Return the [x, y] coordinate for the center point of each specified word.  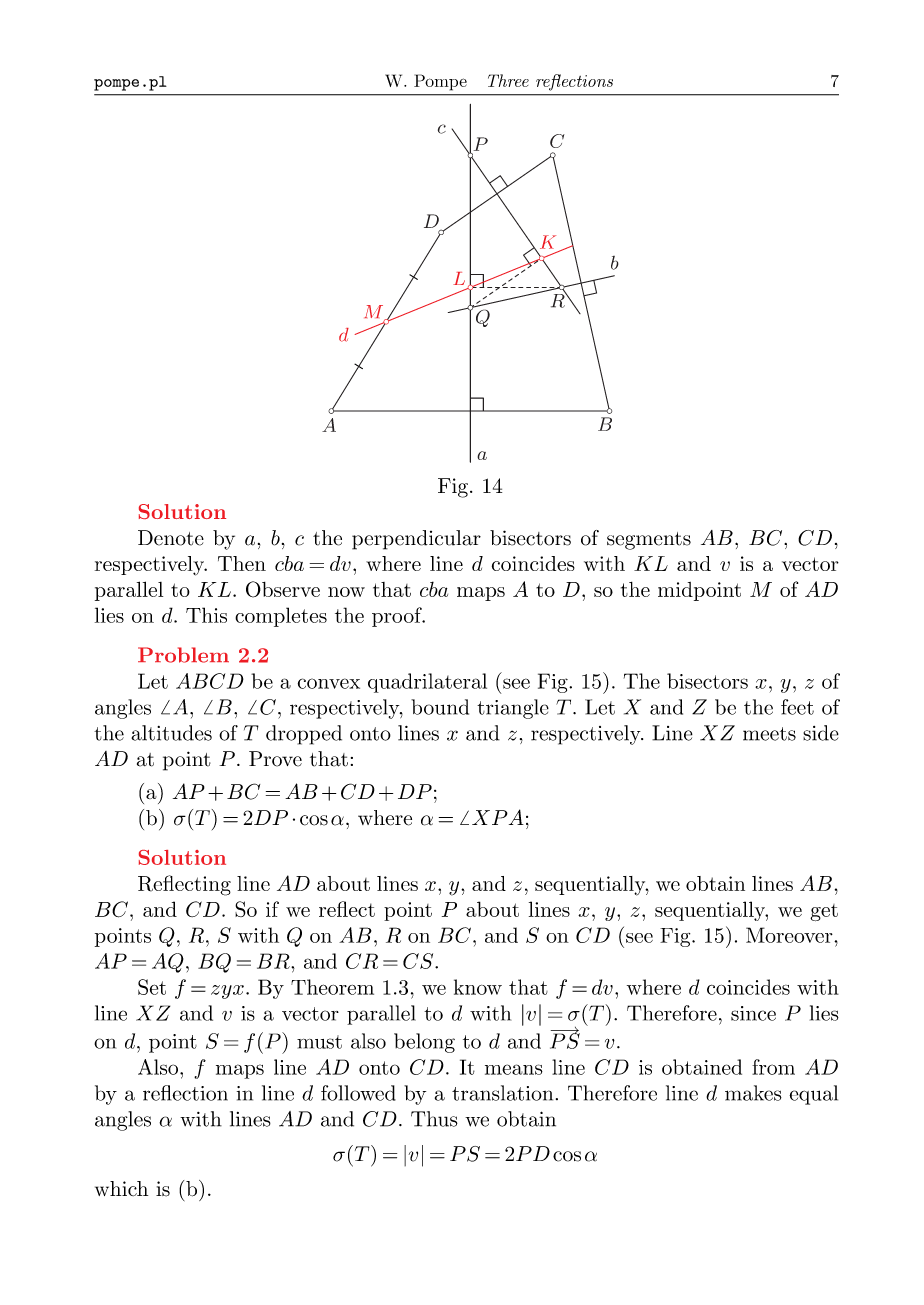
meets [769, 734]
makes [753, 1093]
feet [797, 707]
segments [649, 541]
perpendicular [416, 540]
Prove [275, 759]
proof [398, 617]
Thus [434, 1119]
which [121, 1188]
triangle [513, 709]
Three [508, 80]
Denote [171, 538]
